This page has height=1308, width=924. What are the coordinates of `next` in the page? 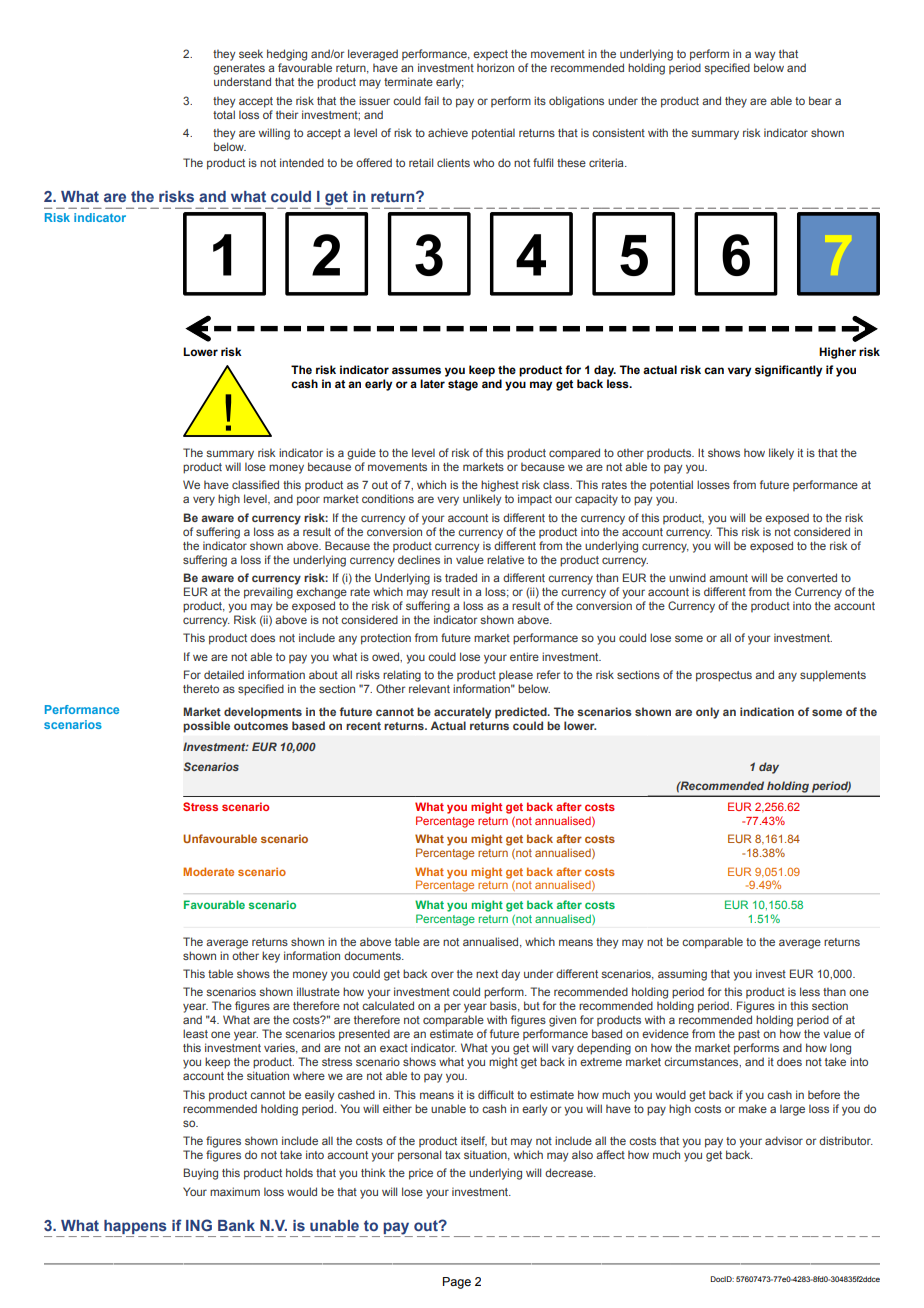 It's located at (487, 974).
